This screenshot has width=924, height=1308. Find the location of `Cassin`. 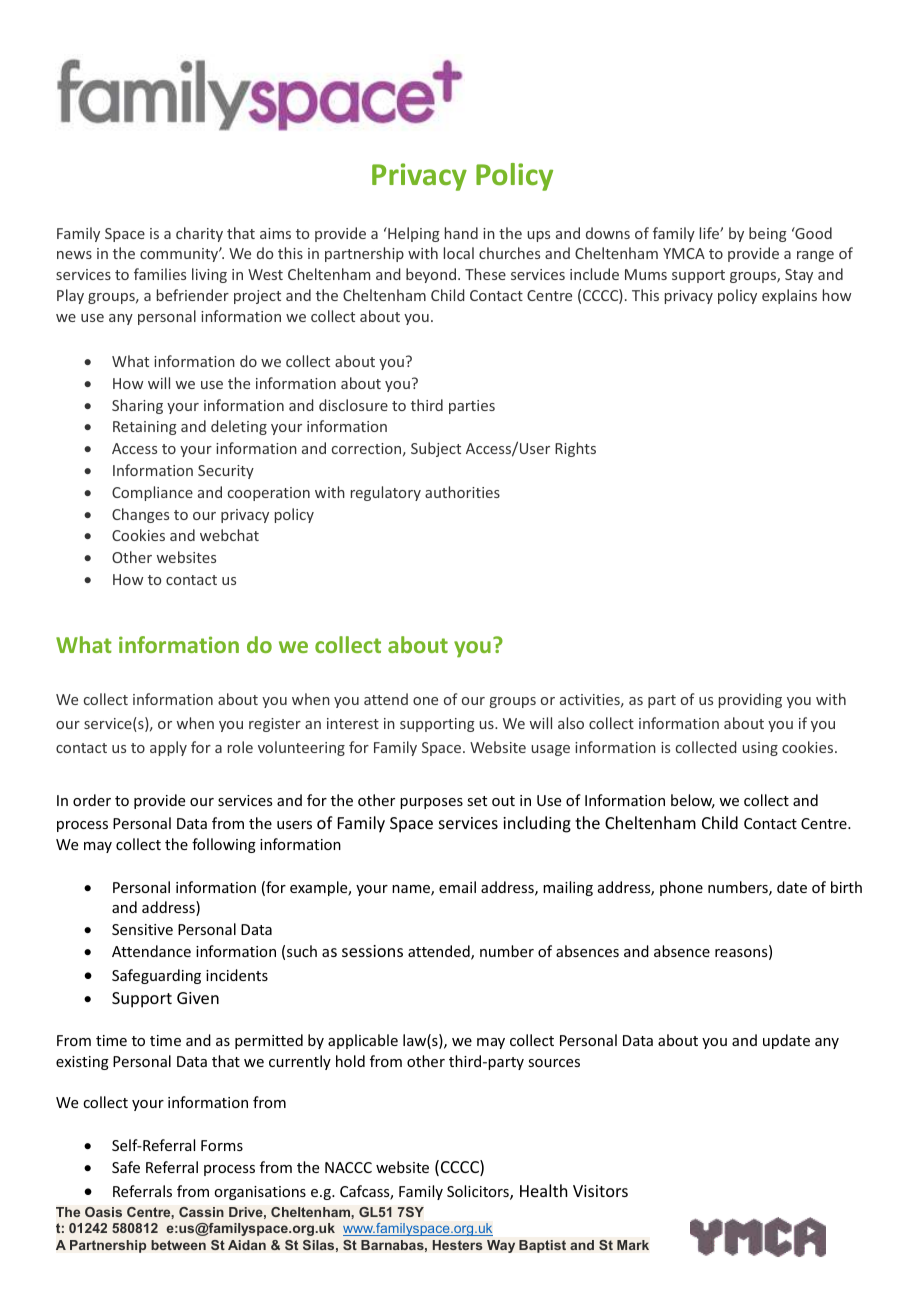

Cassin is located at coordinates (201, 1212).
